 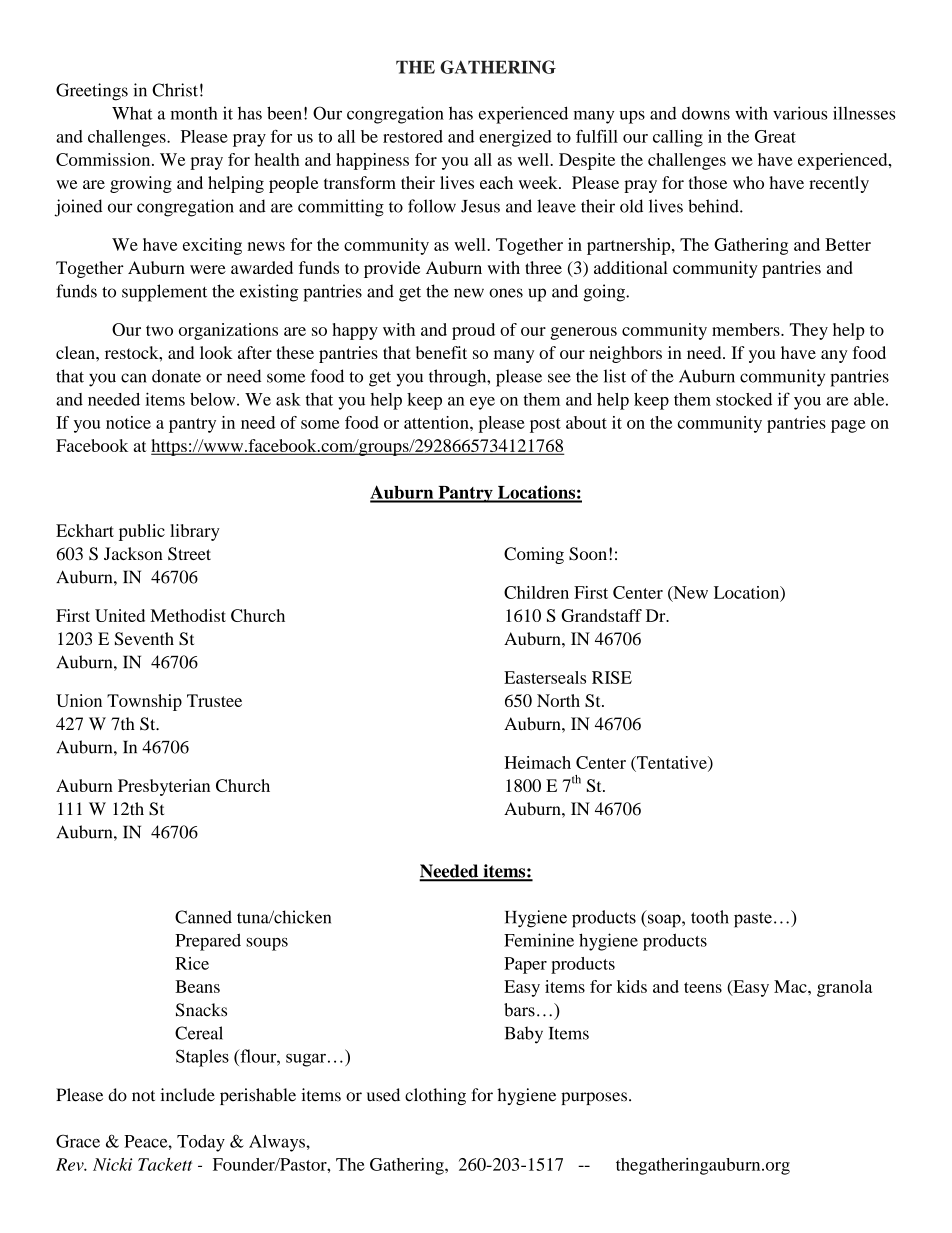 What do you see at coordinates (612, 677) in the screenshot?
I see `RISE` at bounding box center [612, 677].
